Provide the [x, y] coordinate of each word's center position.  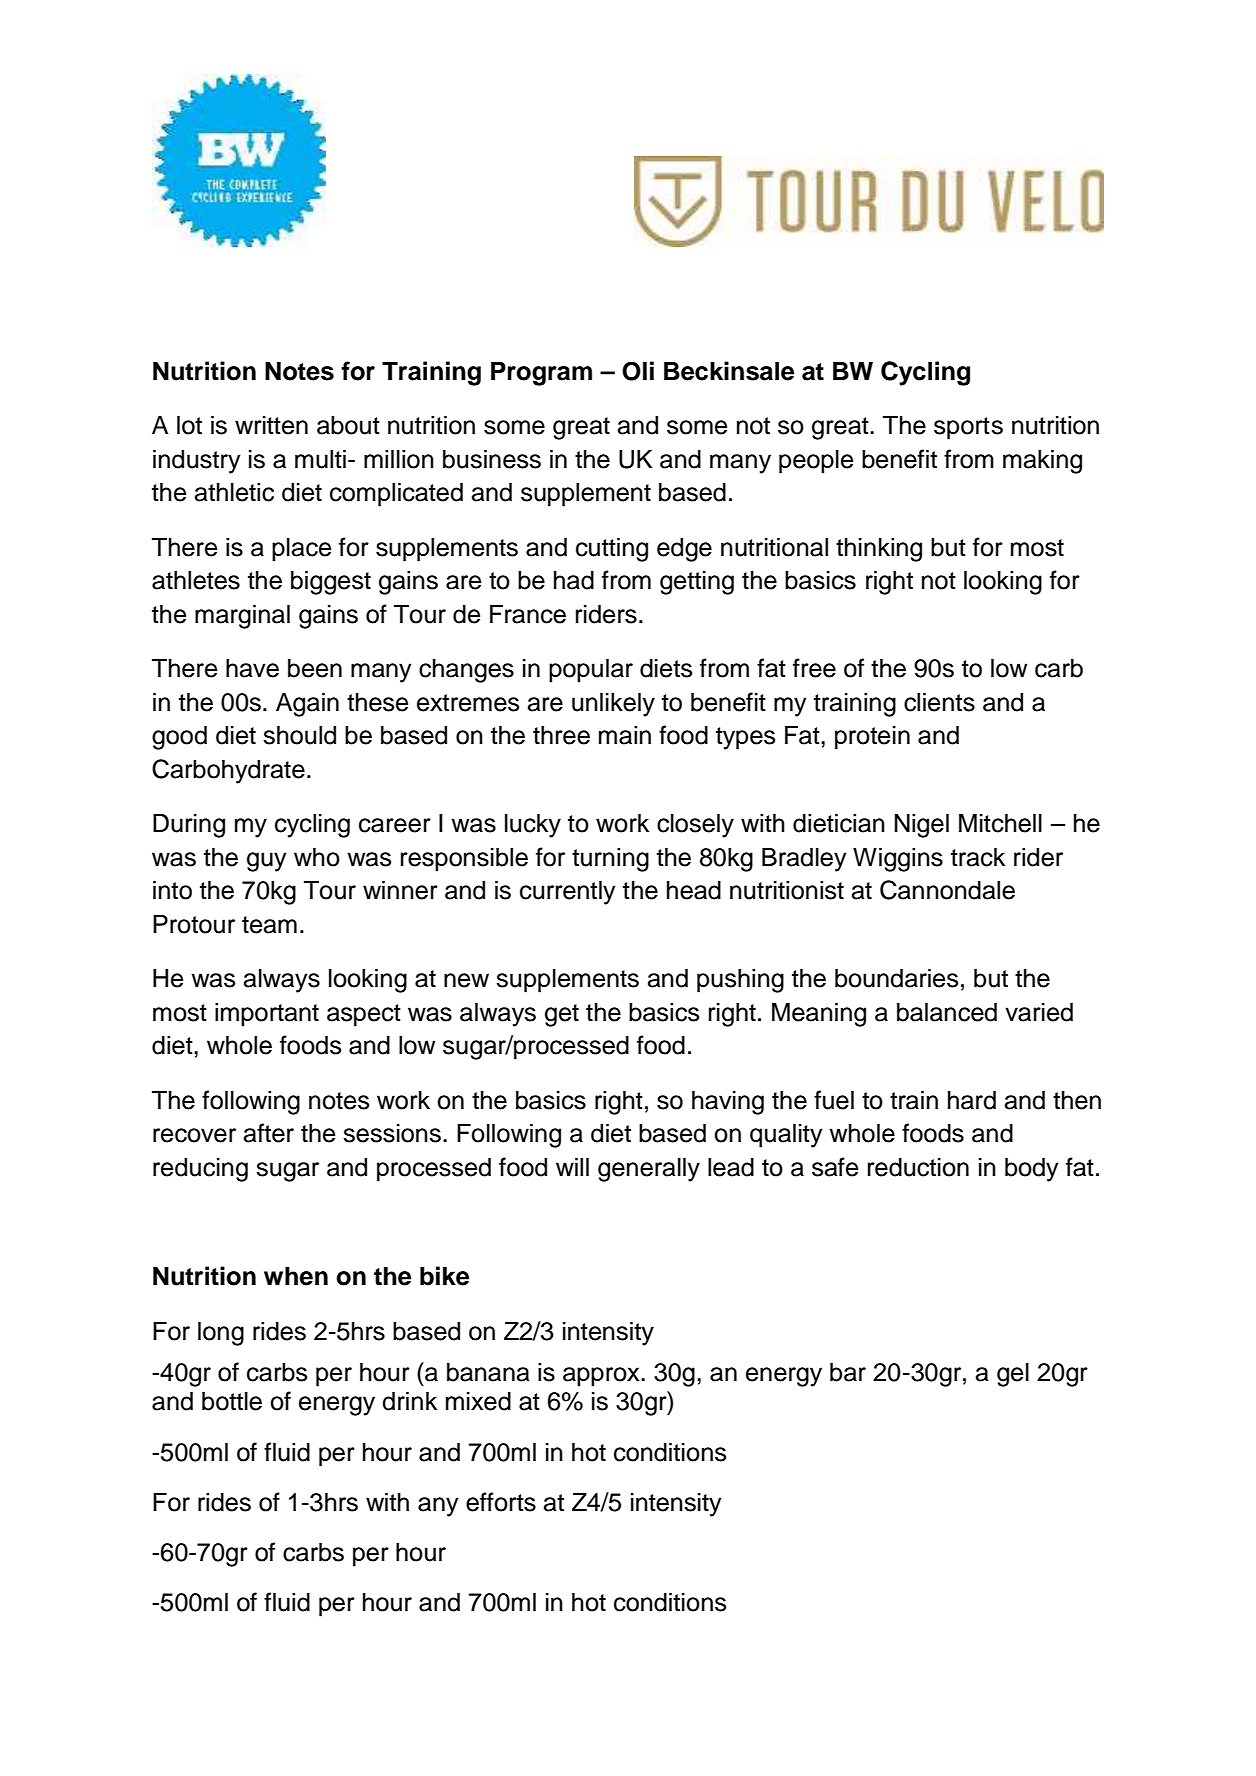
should [299, 735]
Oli [638, 371]
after [269, 1133]
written [271, 425]
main [625, 735]
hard [972, 1100]
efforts [501, 1502]
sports [968, 428]
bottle [232, 1401]
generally [649, 1169]
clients [939, 702]
